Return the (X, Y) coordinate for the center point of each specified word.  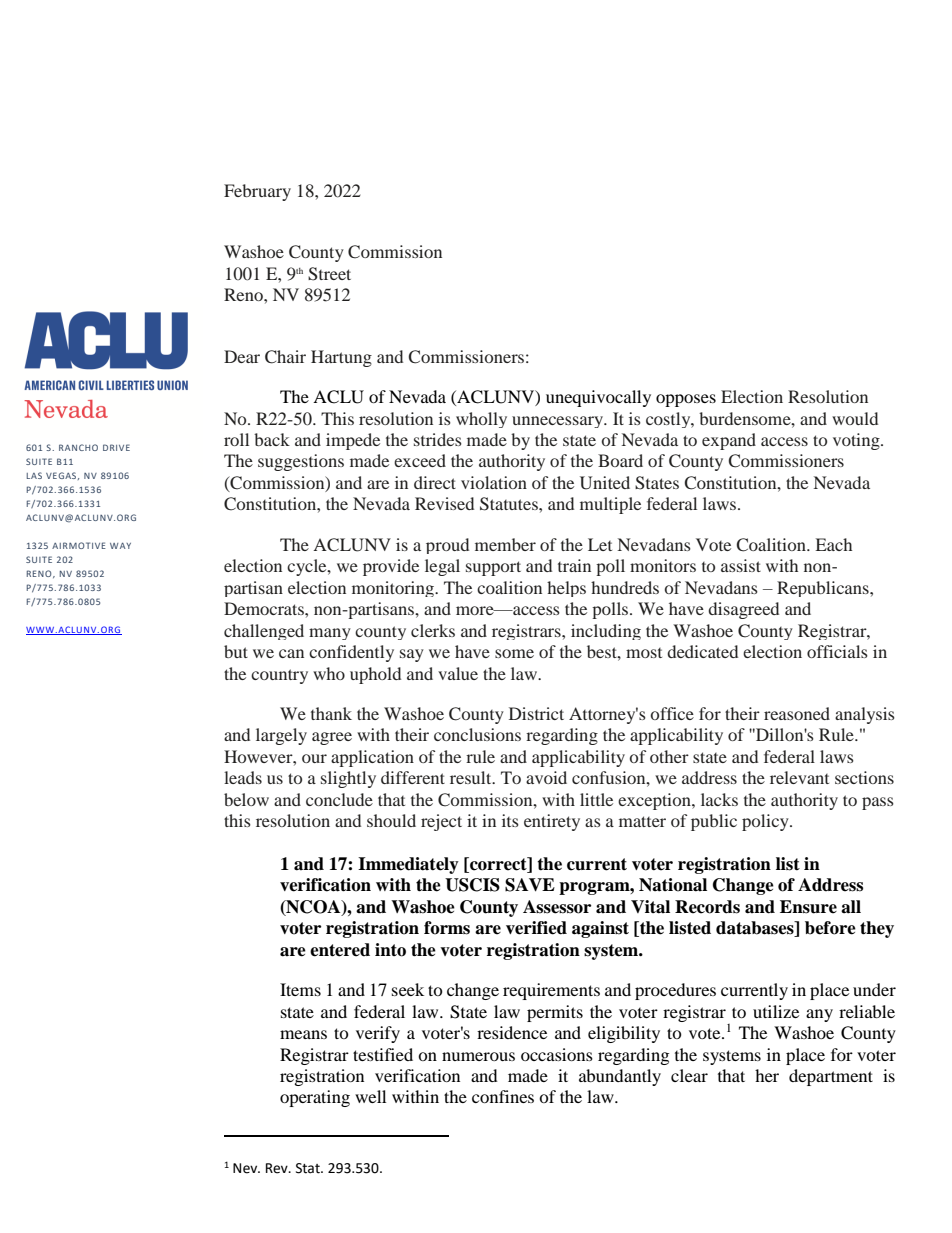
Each (833, 544)
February (257, 192)
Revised (444, 503)
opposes (686, 400)
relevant (799, 777)
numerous (478, 1056)
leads (243, 777)
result (472, 777)
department (831, 1077)
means (303, 1034)
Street (329, 274)
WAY (120, 546)
